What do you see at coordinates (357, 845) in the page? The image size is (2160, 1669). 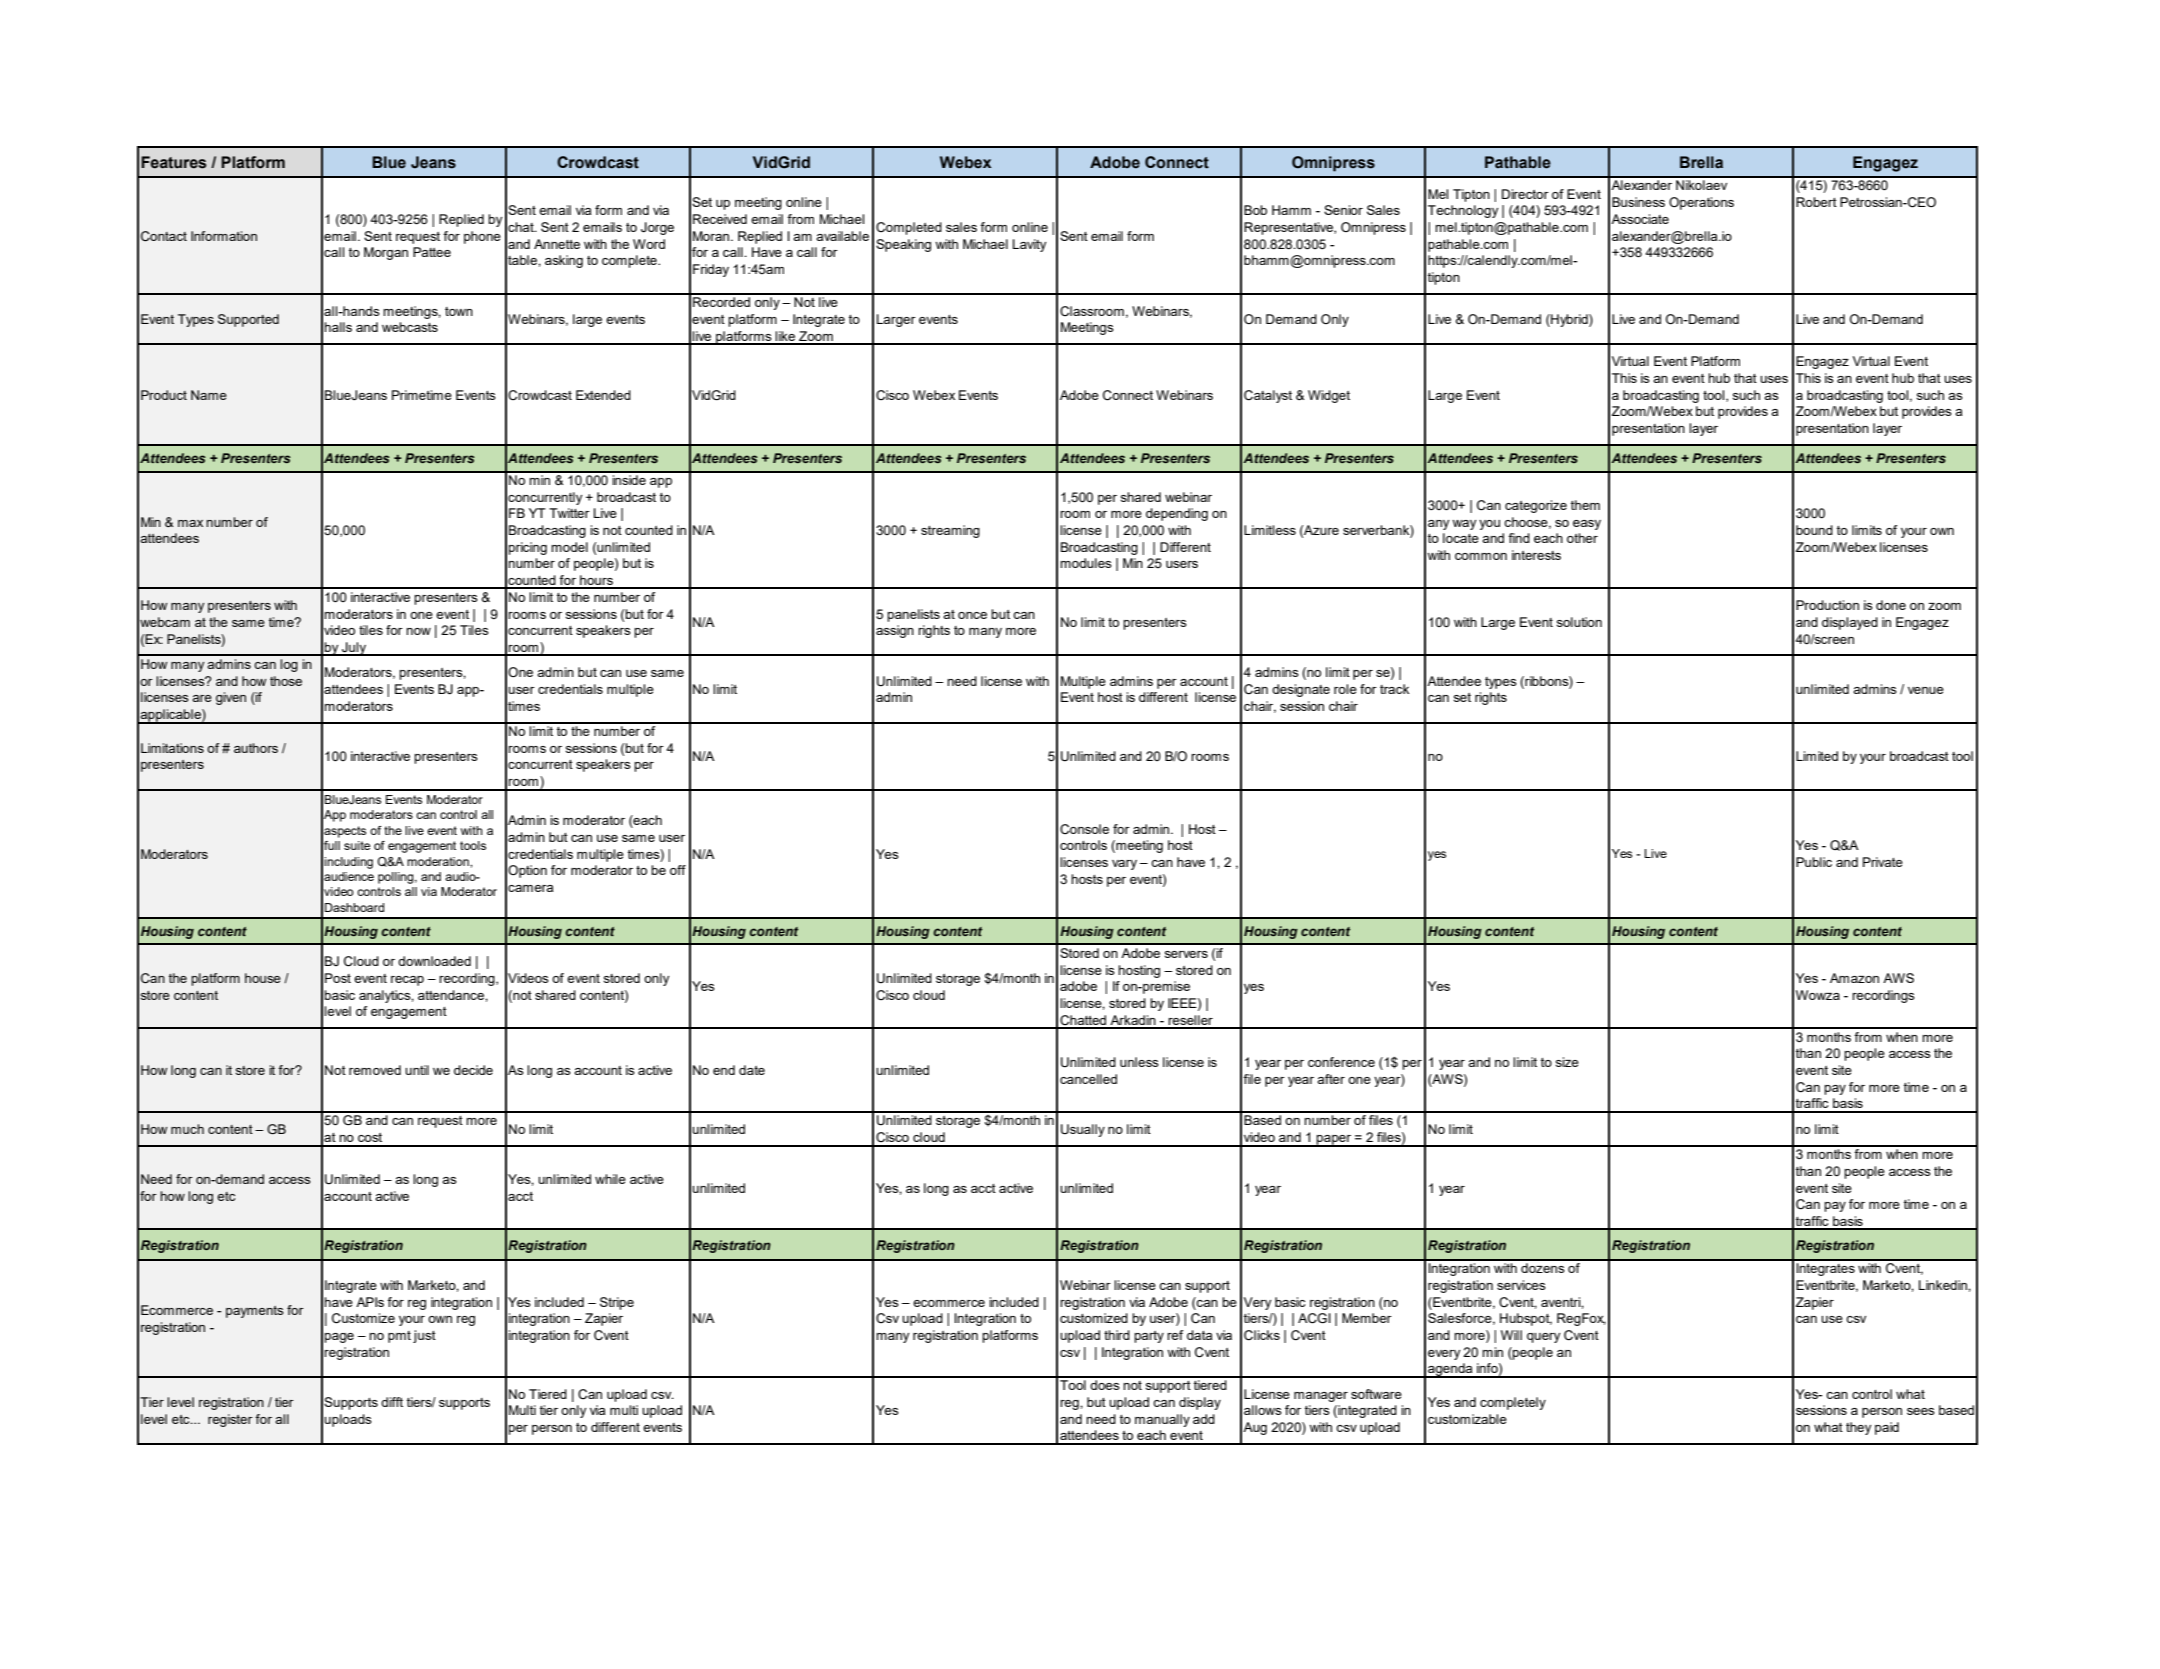 I see `suite` at bounding box center [357, 845].
